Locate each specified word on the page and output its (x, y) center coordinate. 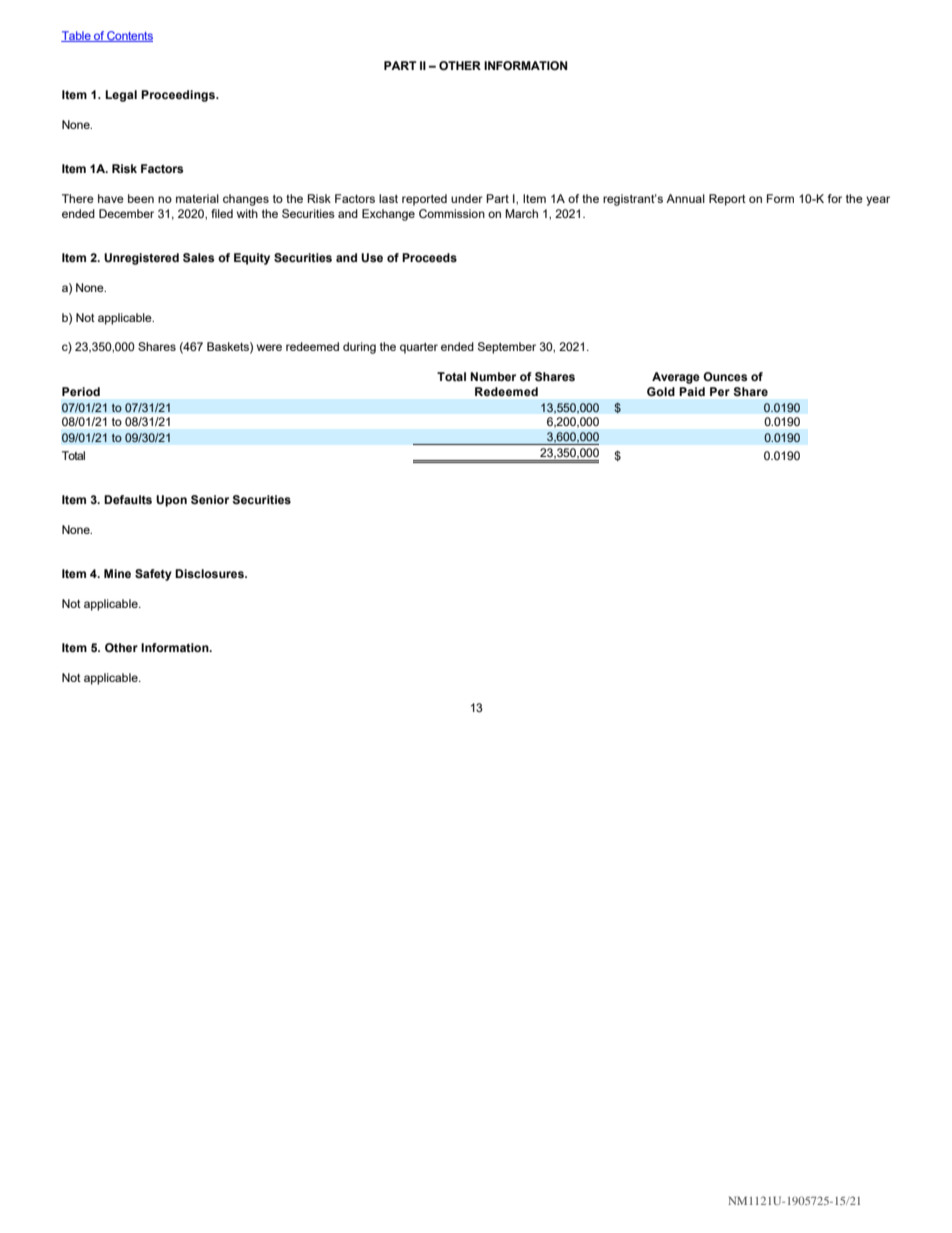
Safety (153, 575)
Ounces (725, 376)
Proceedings (179, 96)
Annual (685, 198)
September (507, 348)
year (878, 201)
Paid (692, 391)
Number (493, 376)
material (197, 198)
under (467, 198)
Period (81, 391)
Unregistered (141, 259)
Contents (129, 36)
